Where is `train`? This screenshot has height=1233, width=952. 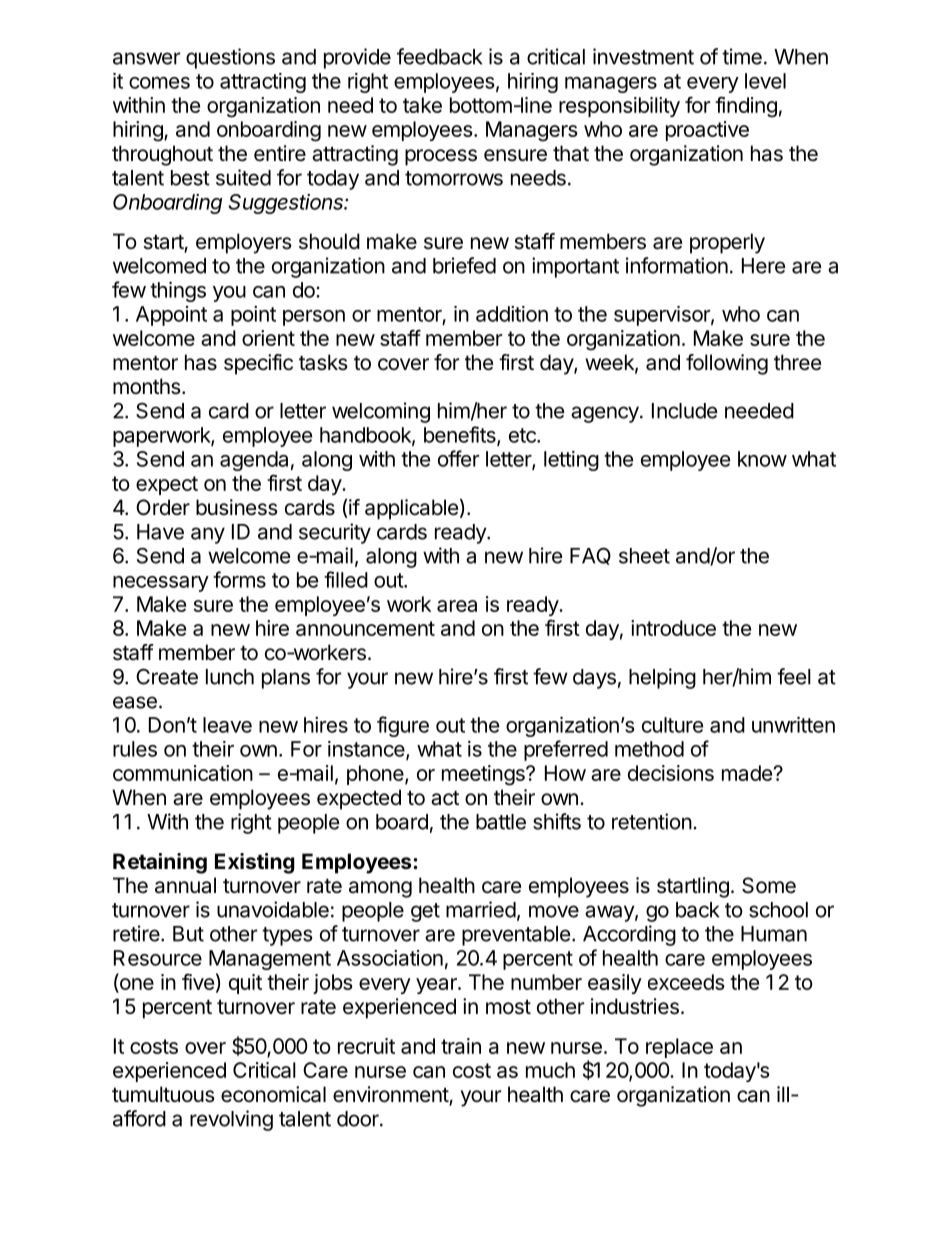 train is located at coordinates (461, 1046).
